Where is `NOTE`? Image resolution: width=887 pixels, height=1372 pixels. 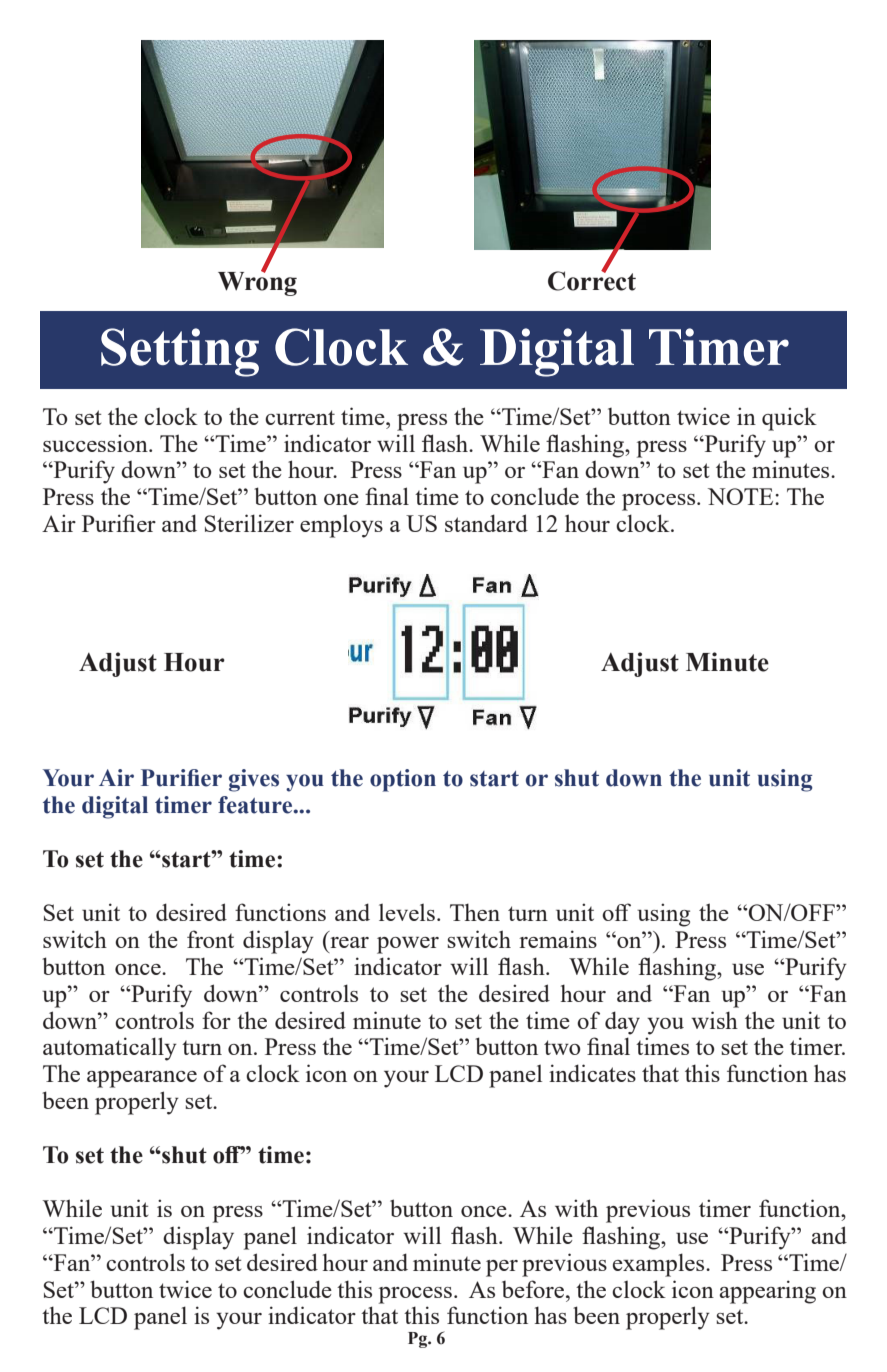
NOTE is located at coordinates (742, 496).
